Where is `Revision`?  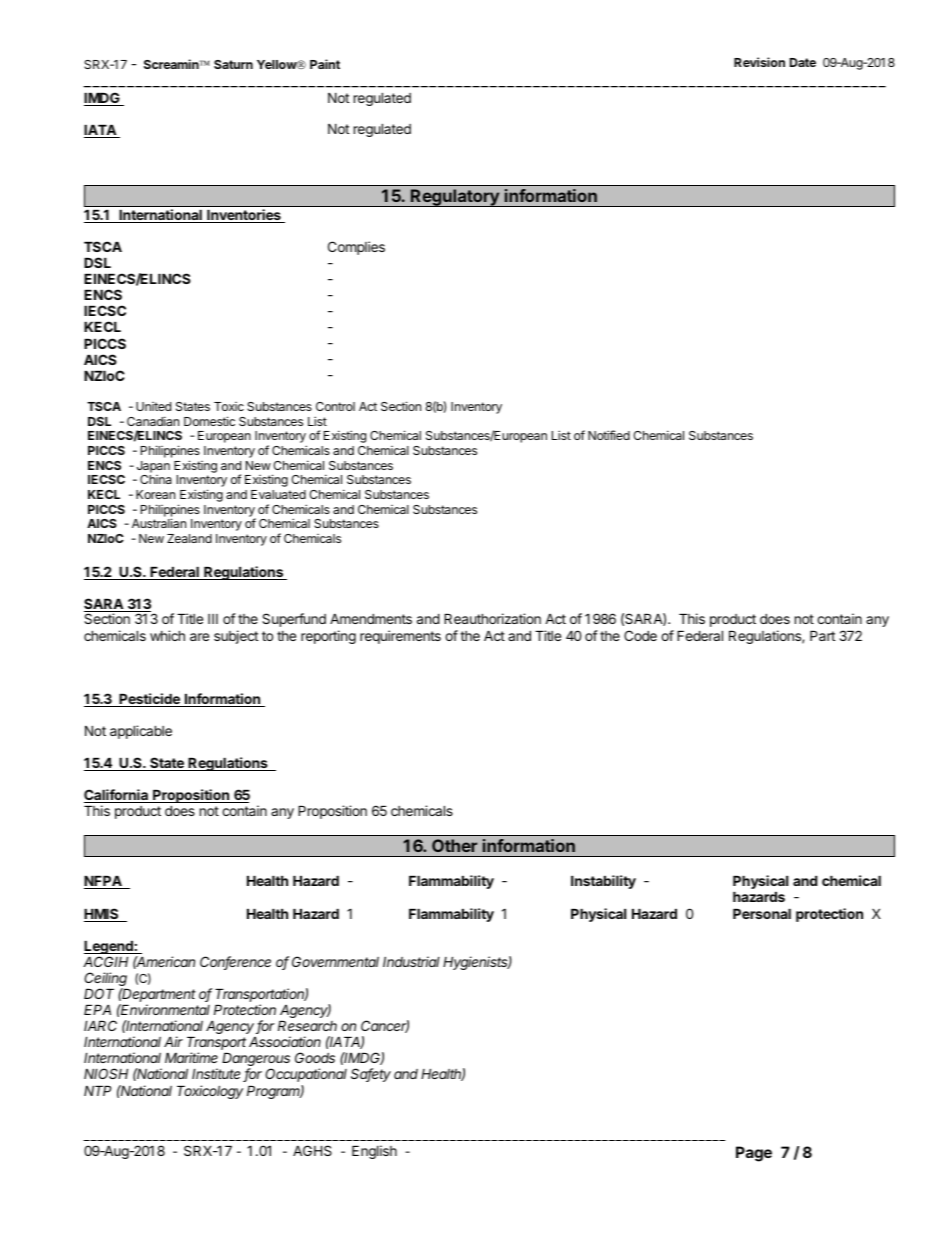 Revision is located at coordinates (759, 62).
